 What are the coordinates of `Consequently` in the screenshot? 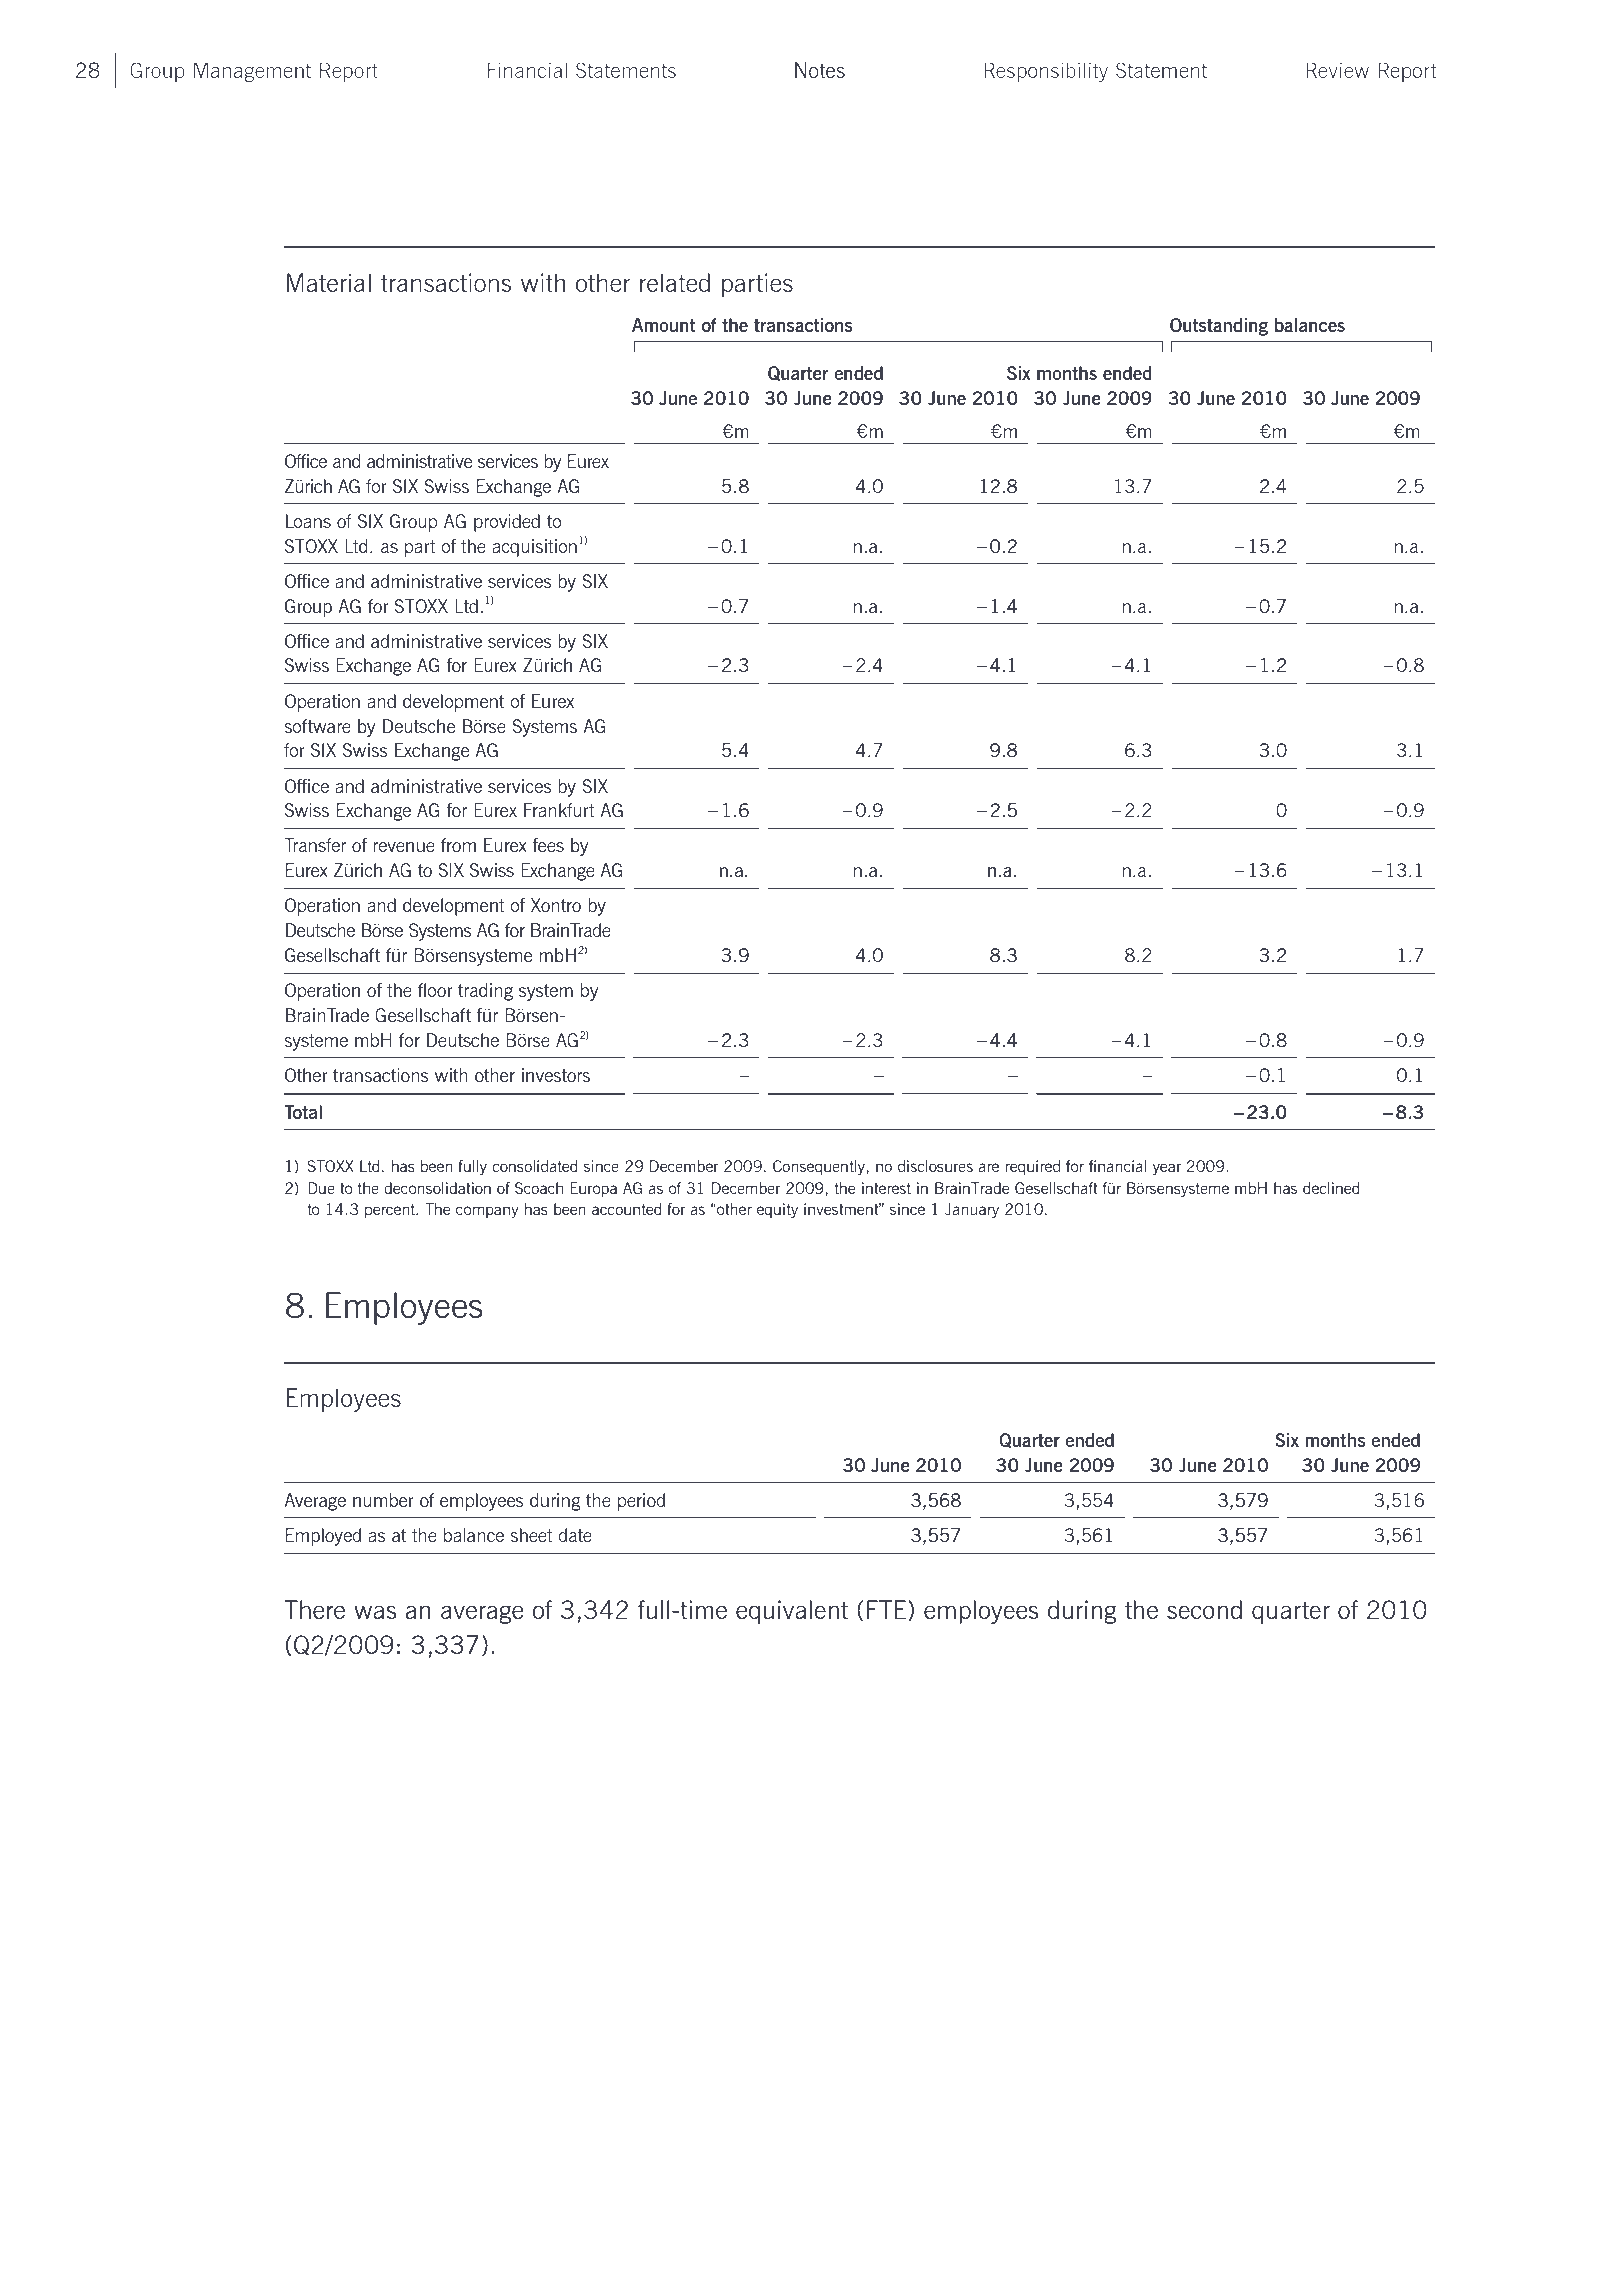 It's located at (819, 1167).
